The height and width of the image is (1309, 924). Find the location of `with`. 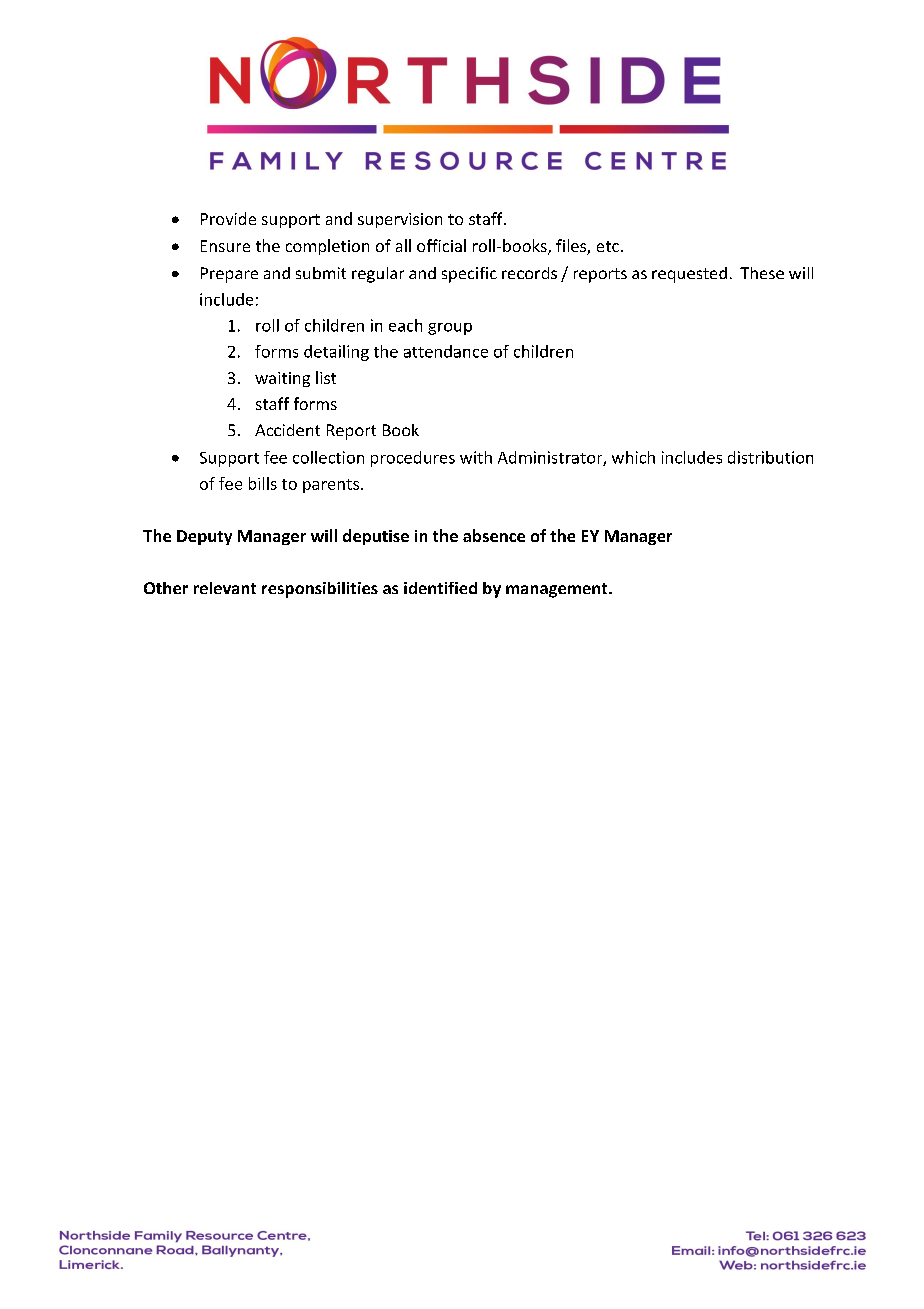

with is located at coordinates (476, 457).
